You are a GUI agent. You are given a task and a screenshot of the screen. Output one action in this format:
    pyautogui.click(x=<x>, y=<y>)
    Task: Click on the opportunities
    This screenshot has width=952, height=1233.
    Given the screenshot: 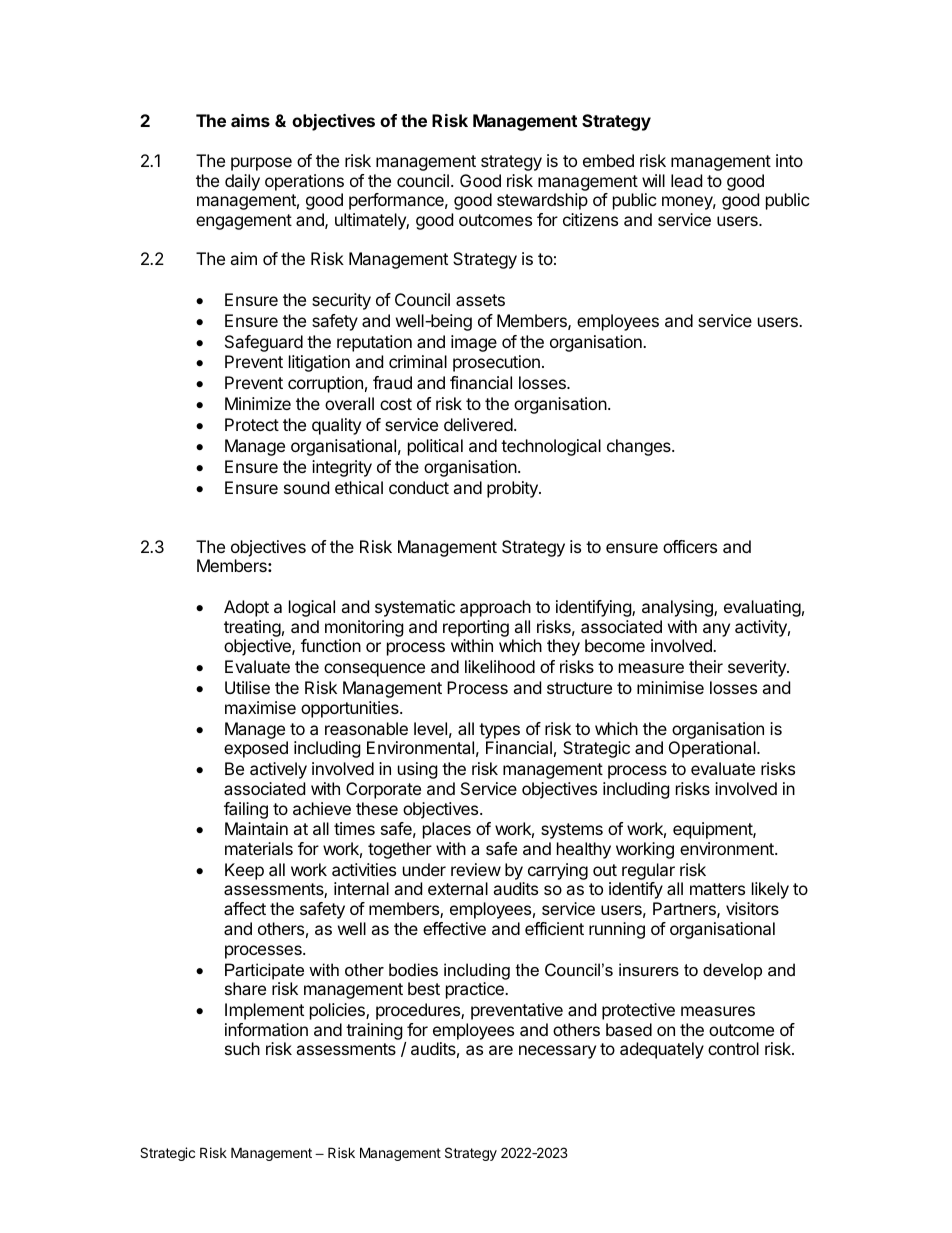 What is the action you would take?
    pyautogui.click(x=351, y=709)
